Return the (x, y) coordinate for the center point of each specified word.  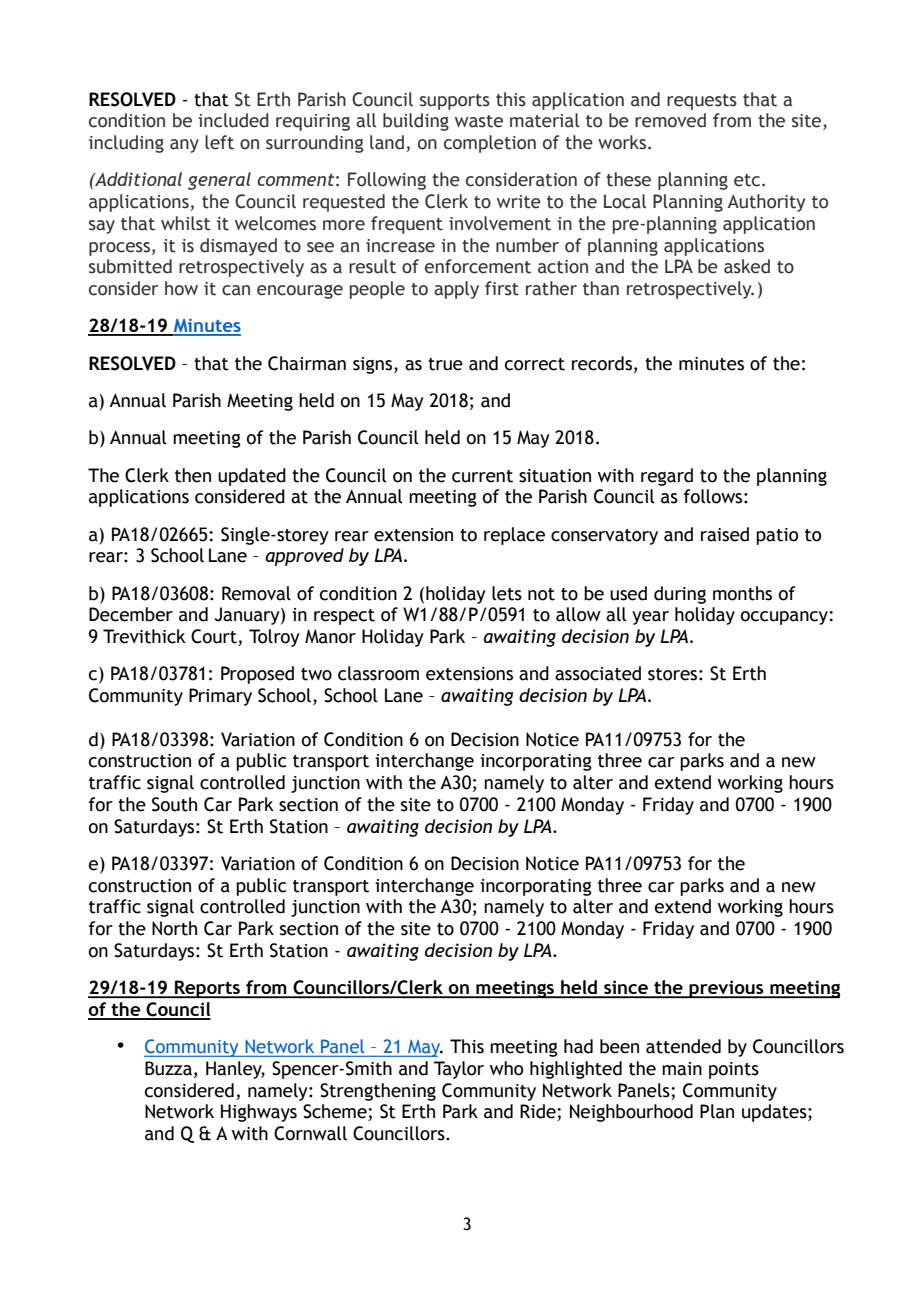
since (626, 988)
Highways (259, 1113)
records (602, 363)
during (680, 595)
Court (215, 637)
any (184, 146)
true (445, 364)
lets (507, 593)
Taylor (459, 1070)
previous (727, 989)
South (174, 804)
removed (670, 120)
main (682, 1069)
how (181, 288)
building (416, 122)
